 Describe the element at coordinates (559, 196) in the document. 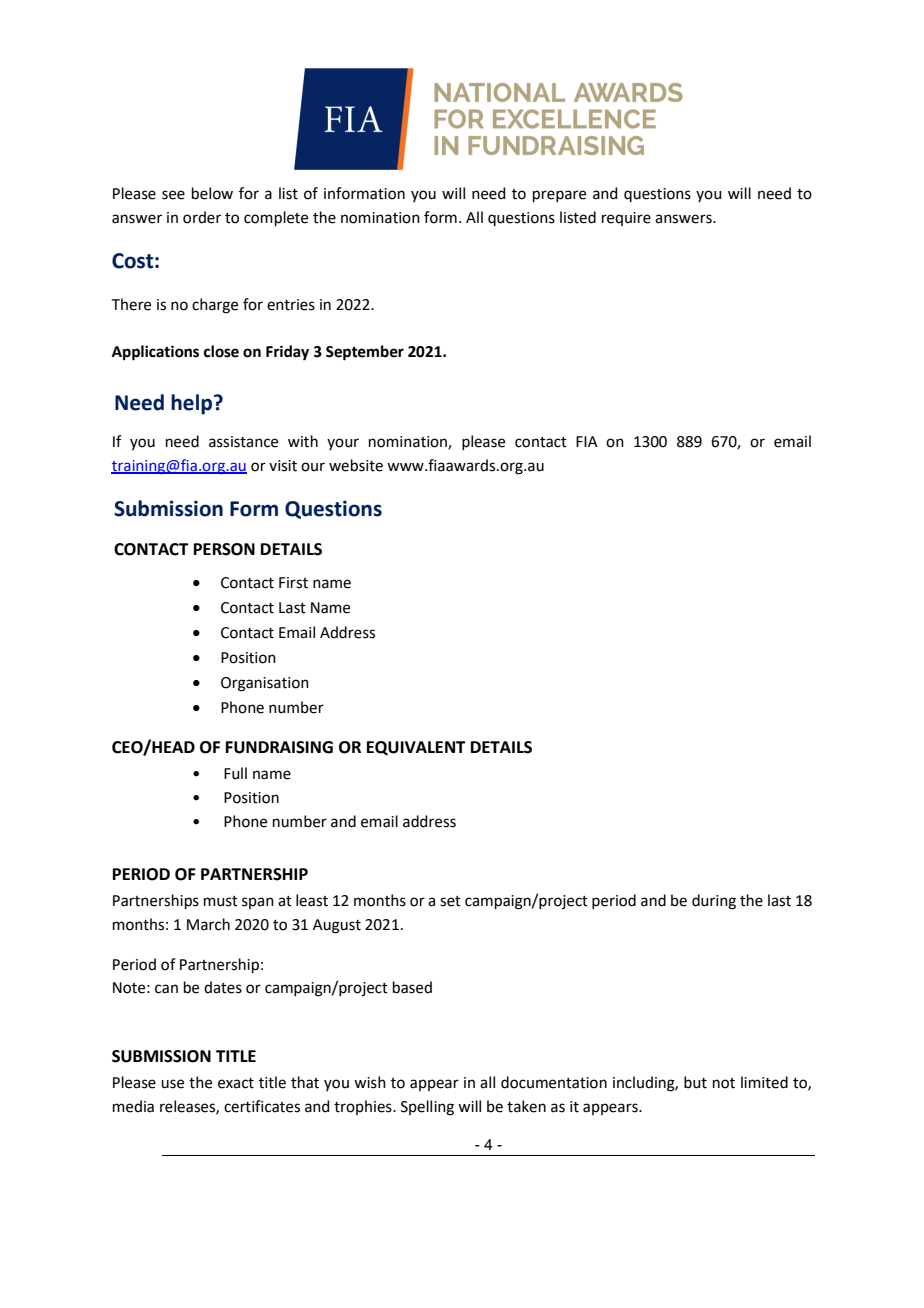

I see `prepare` at that location.
